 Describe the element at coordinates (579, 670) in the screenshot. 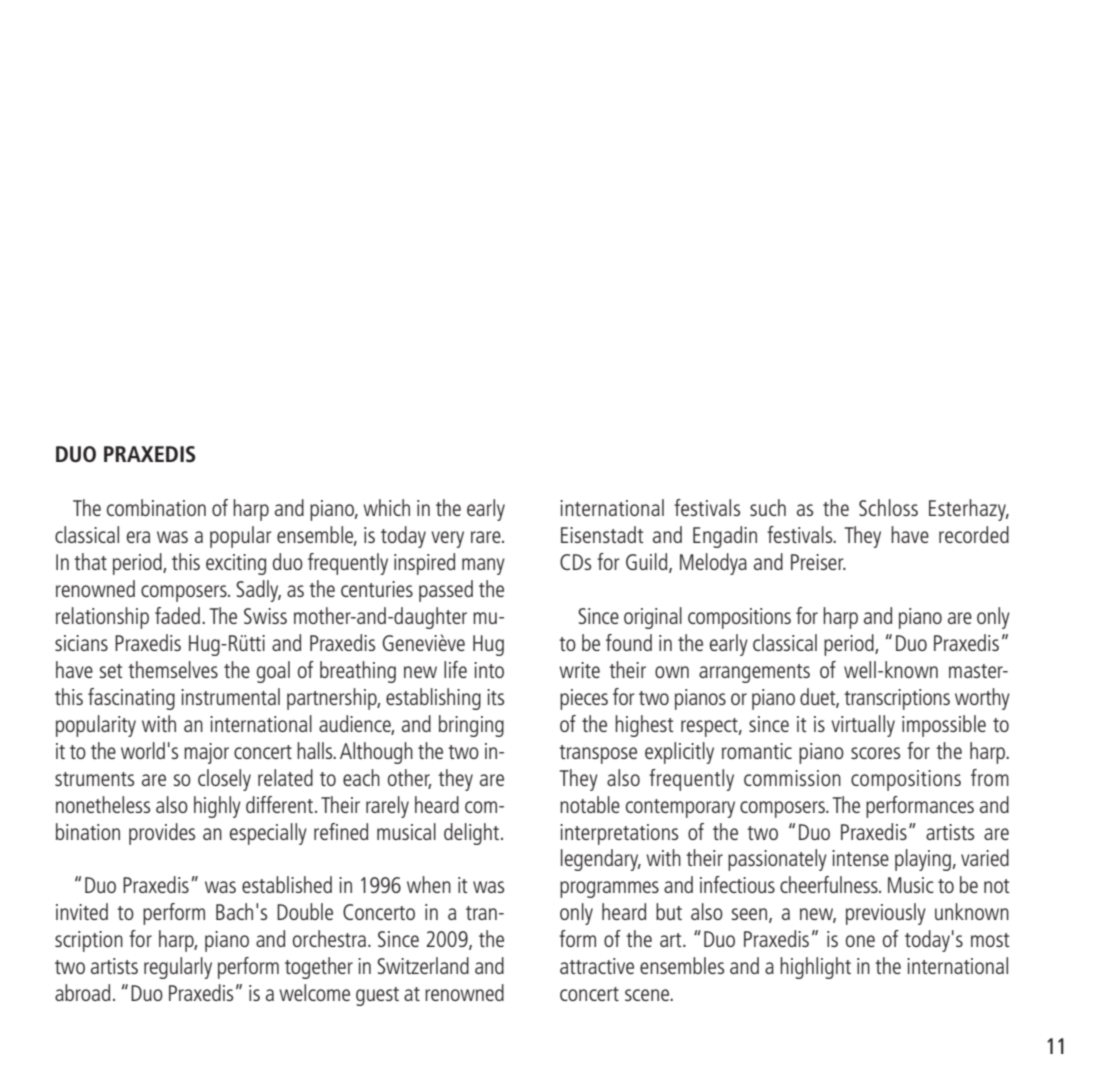

I see `write` at that location.
